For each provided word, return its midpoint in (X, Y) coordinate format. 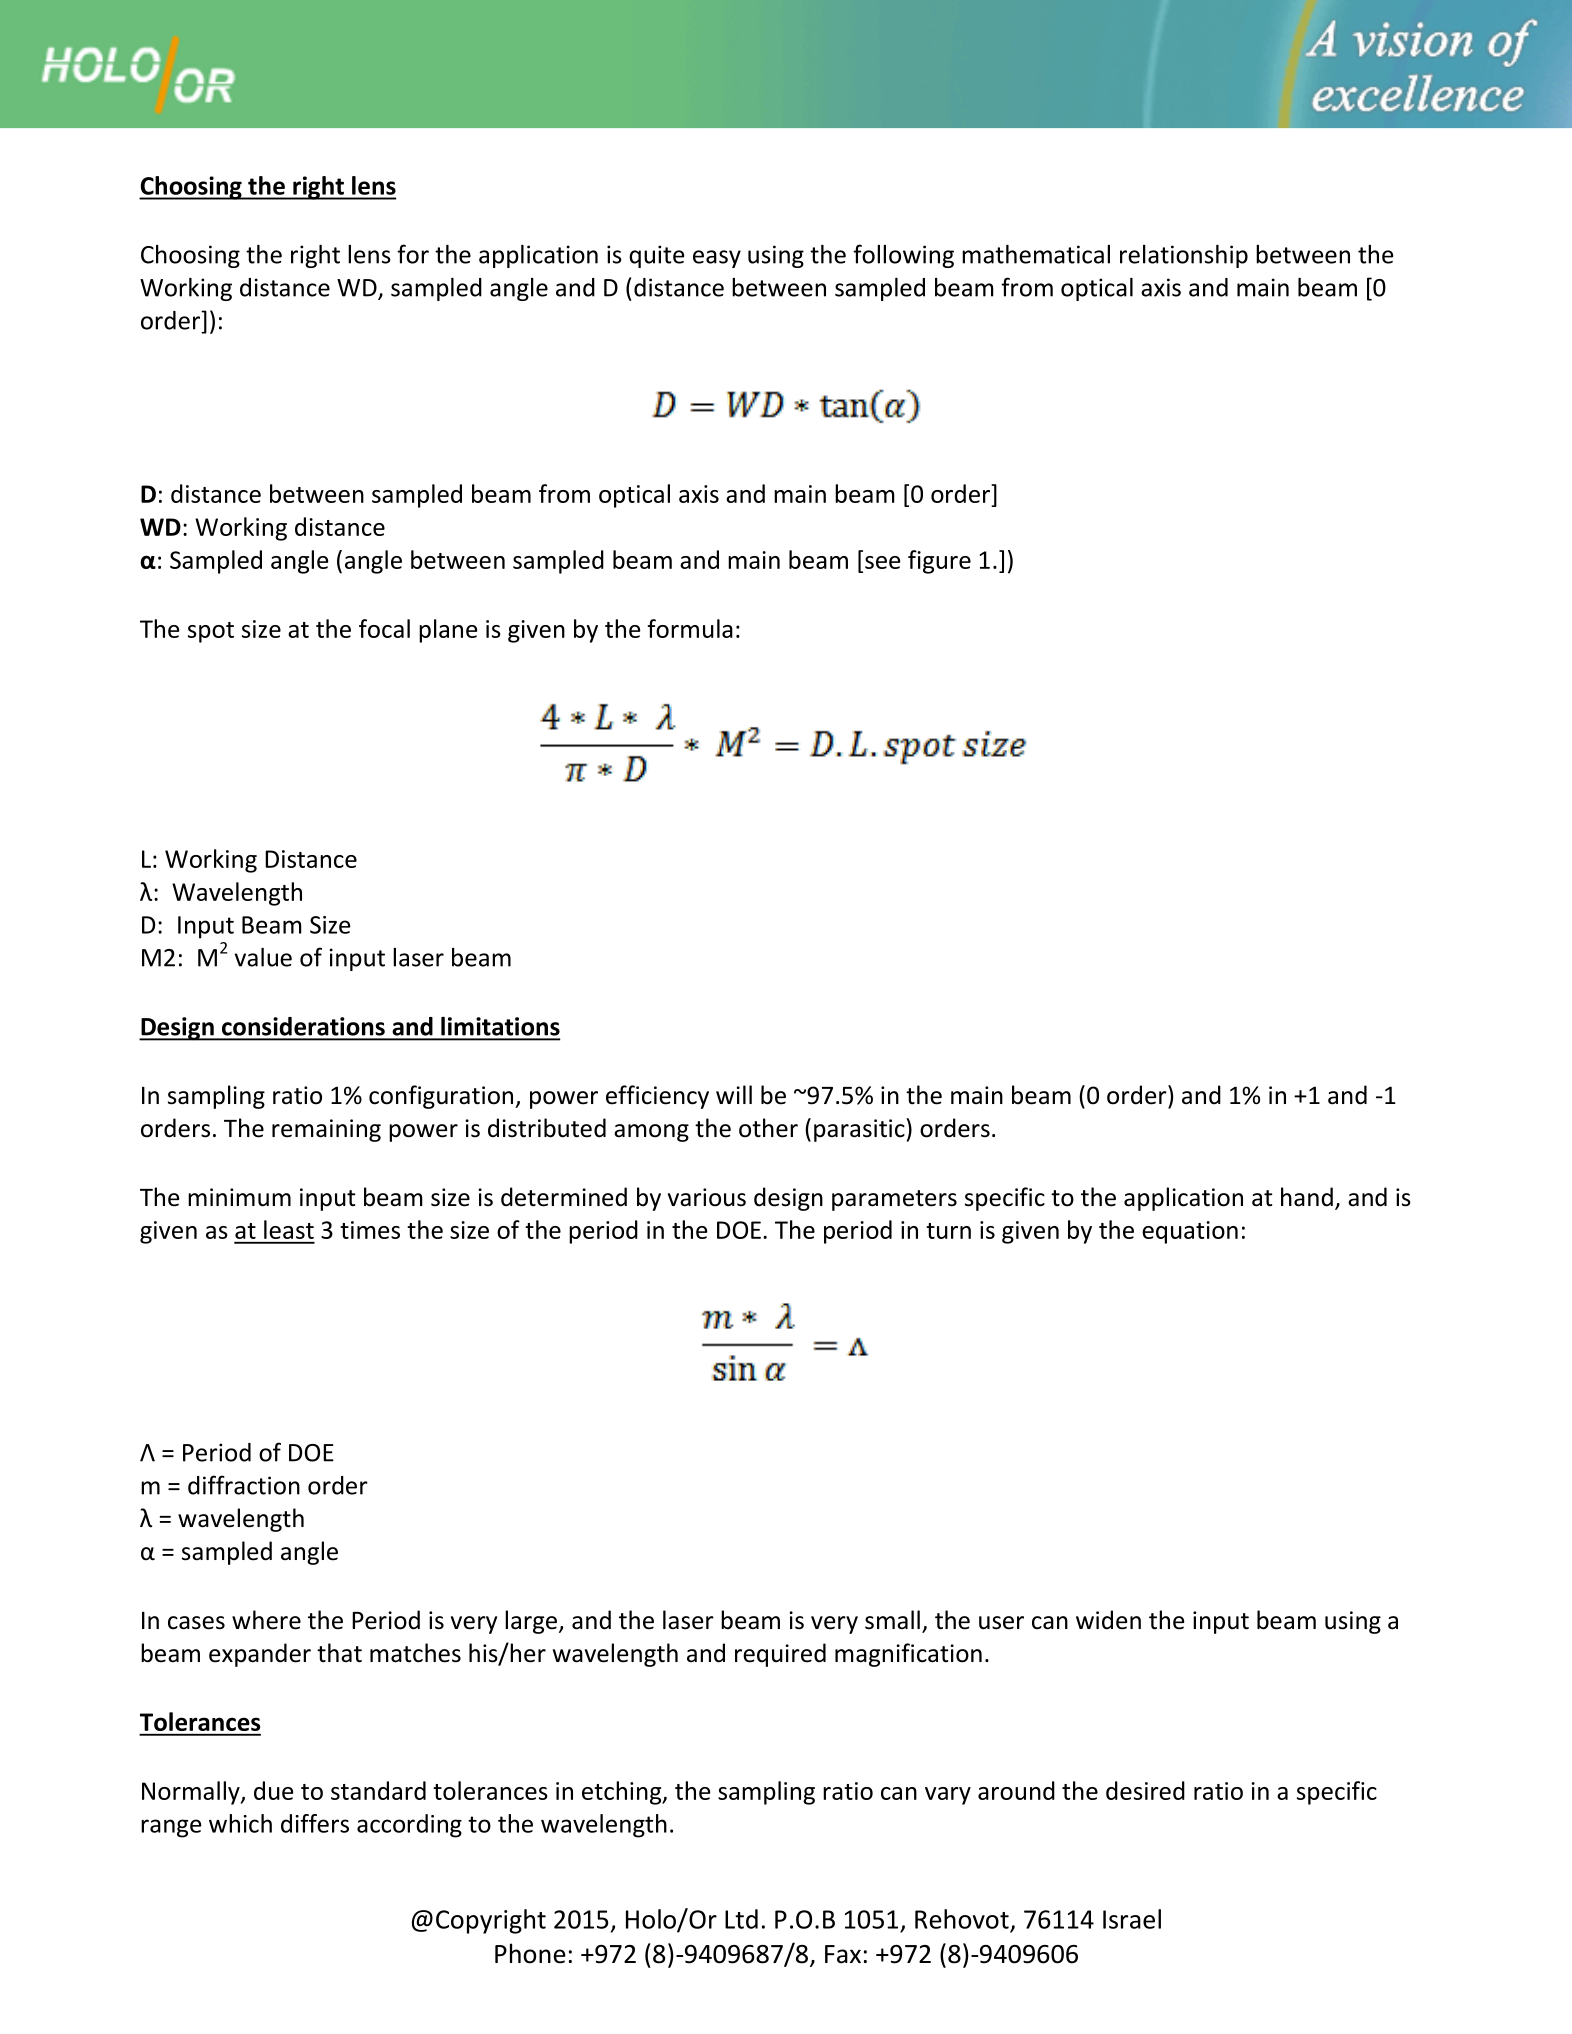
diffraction (244, 1485)
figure (939, 562)
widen (1108, 1620)
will (734, 1094)
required (780, 1655)
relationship (1184, 256)
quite (656, 256)
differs (315, 1823)
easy (717, 259)
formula (690, 628)
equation (1190, 1232)
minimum (239, 1197)
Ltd (741, 1919)
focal (384, 628)
